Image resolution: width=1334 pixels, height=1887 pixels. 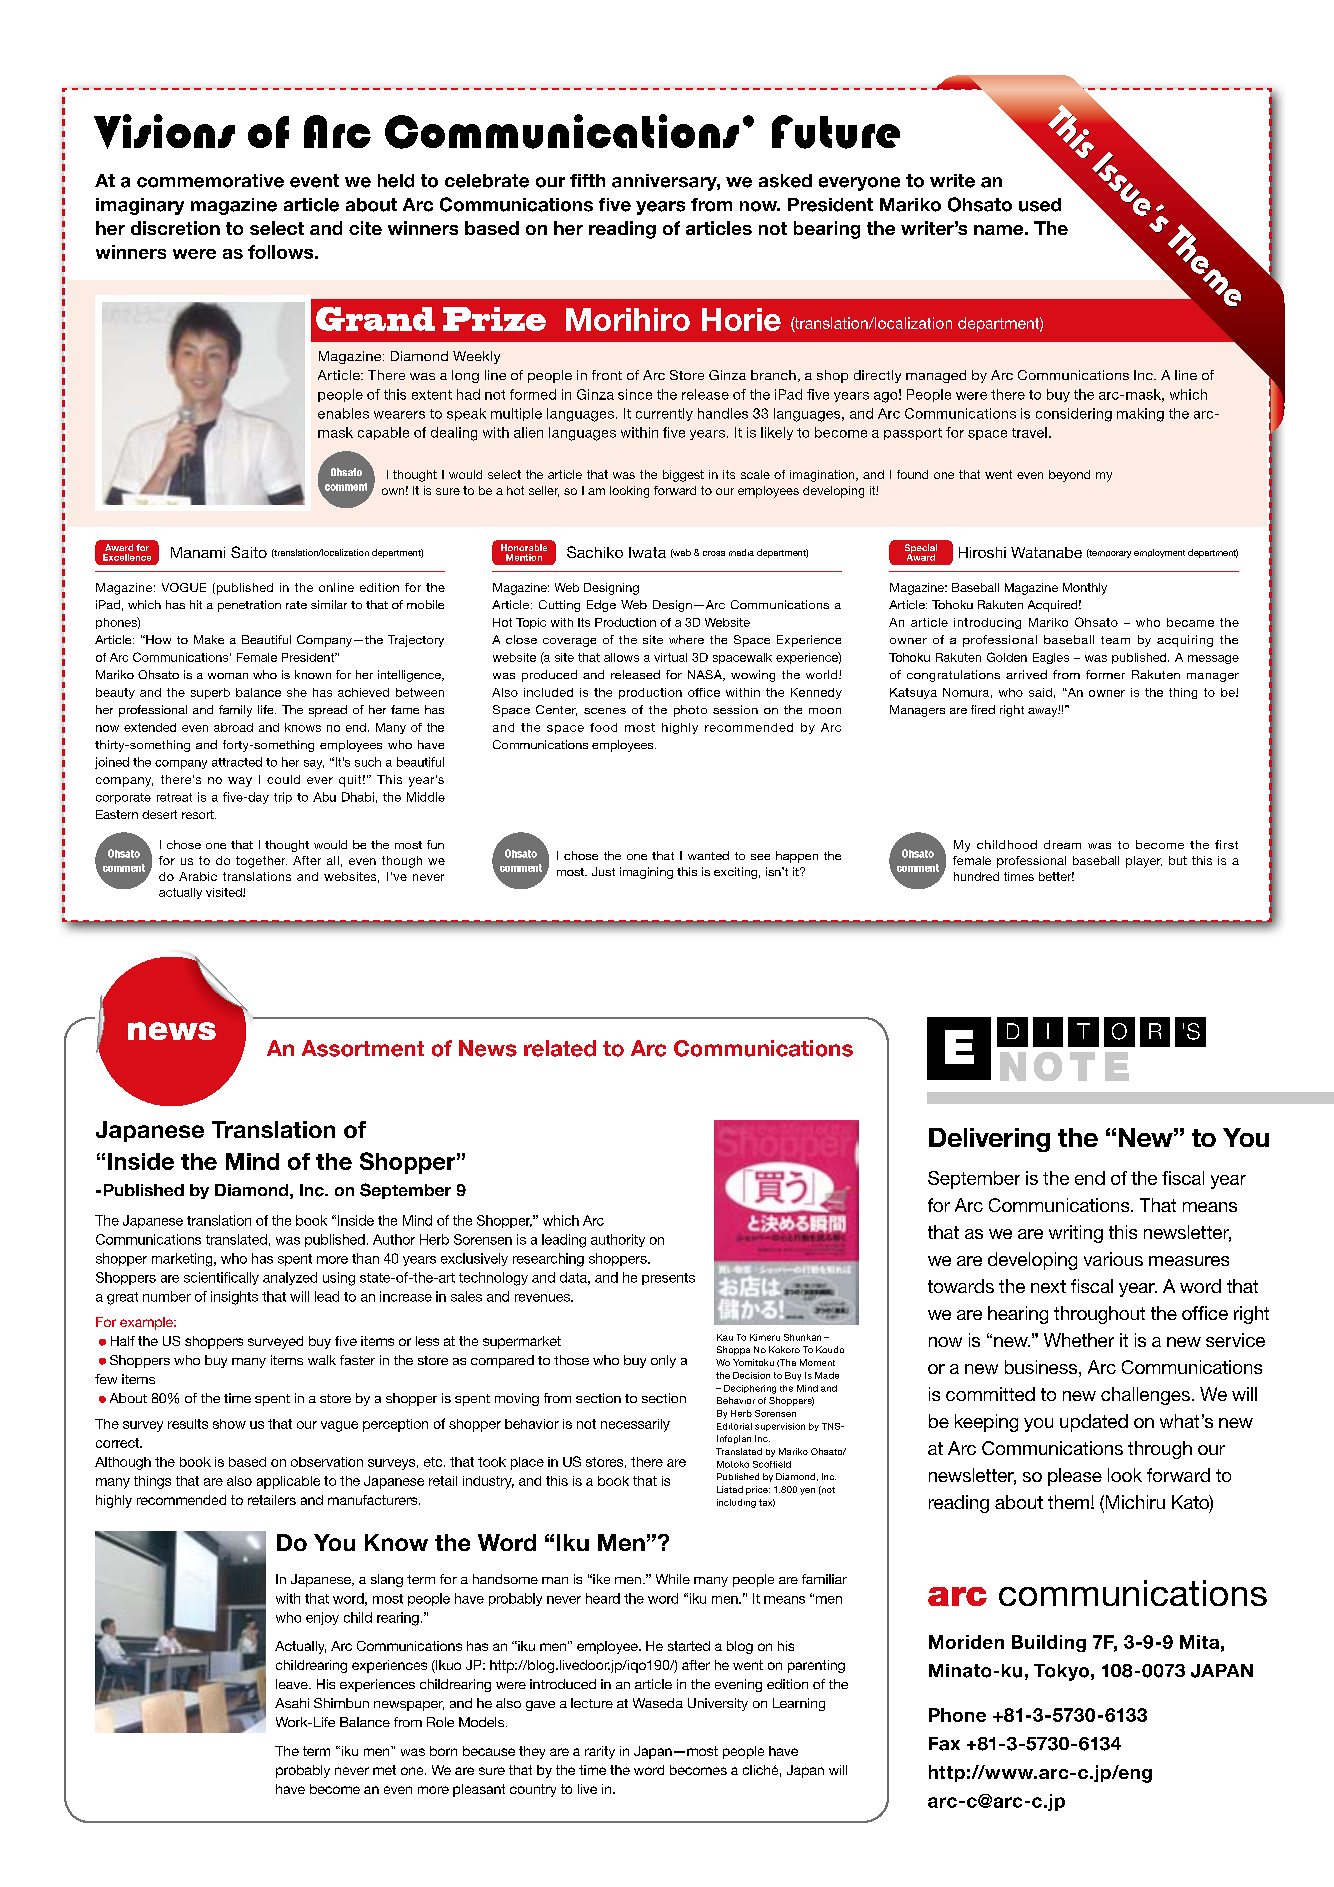 What do you see at coordinates (708, 855) in the screenshot?
I see `wanted` at bounding box center [708, 855].
